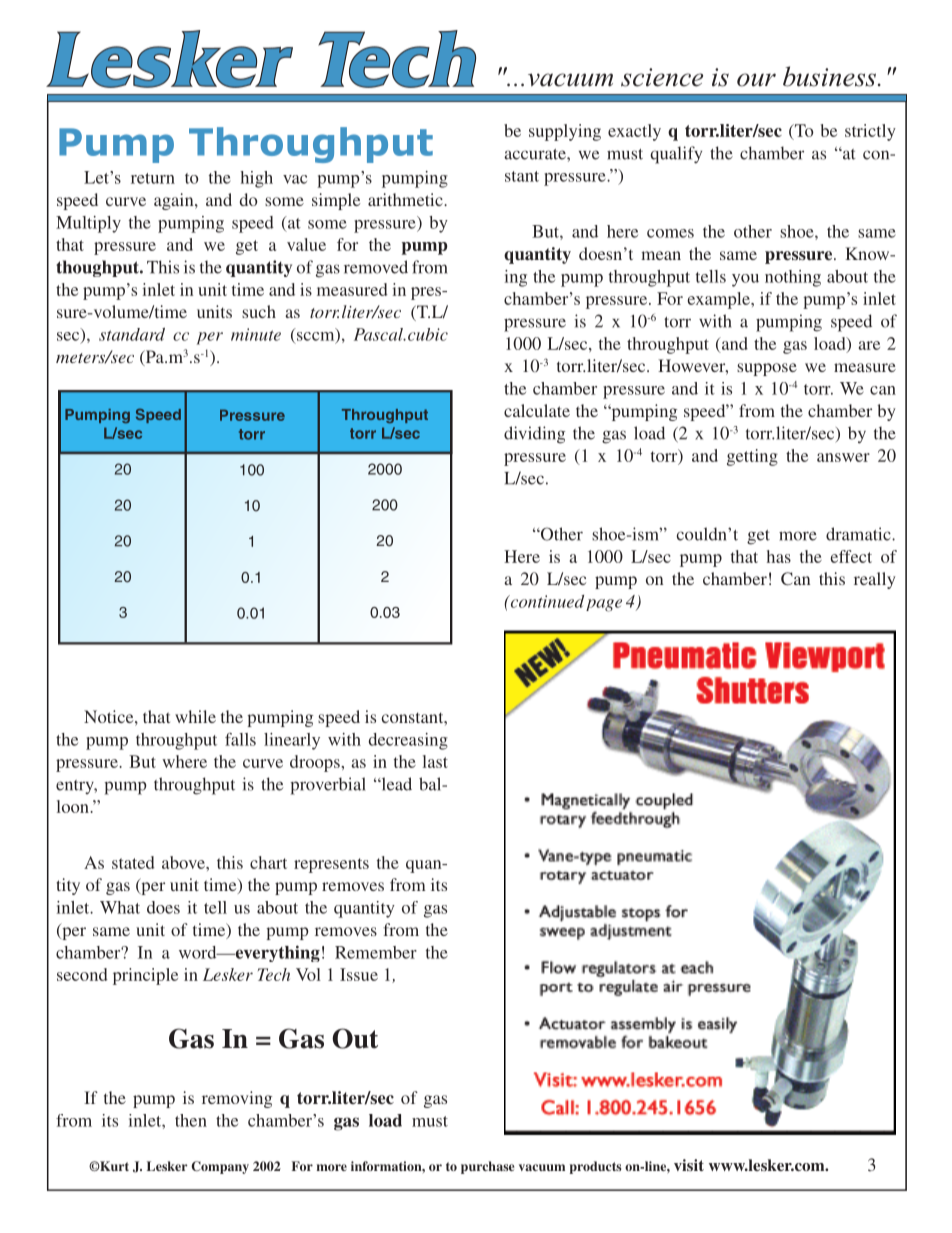 This document has height=1233, width=952. What do you see at coordinates (153, 178) in the document?
I see `return` at bounding box center [153, 178].
